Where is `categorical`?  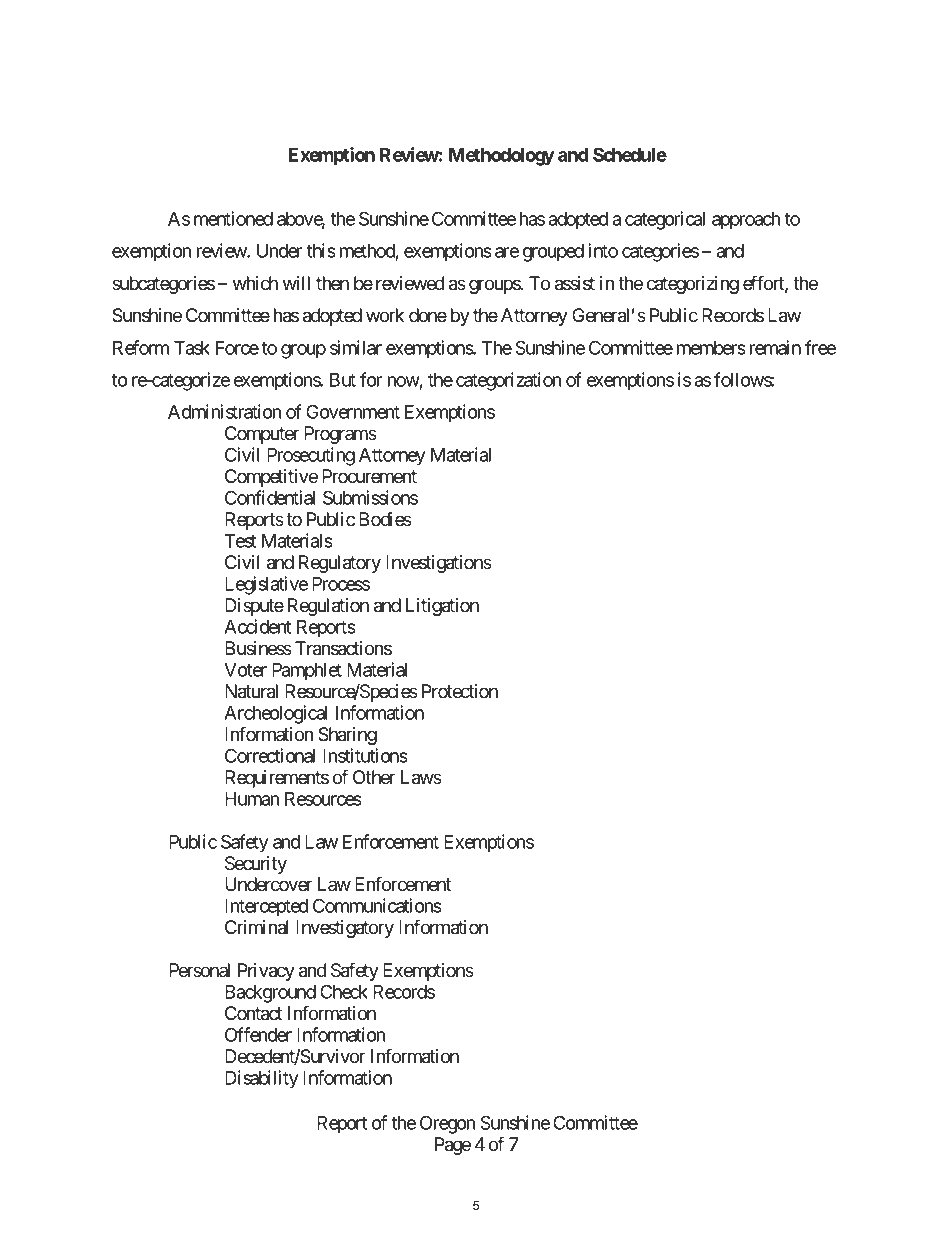
categorical is located at coordinates (665, 220).
